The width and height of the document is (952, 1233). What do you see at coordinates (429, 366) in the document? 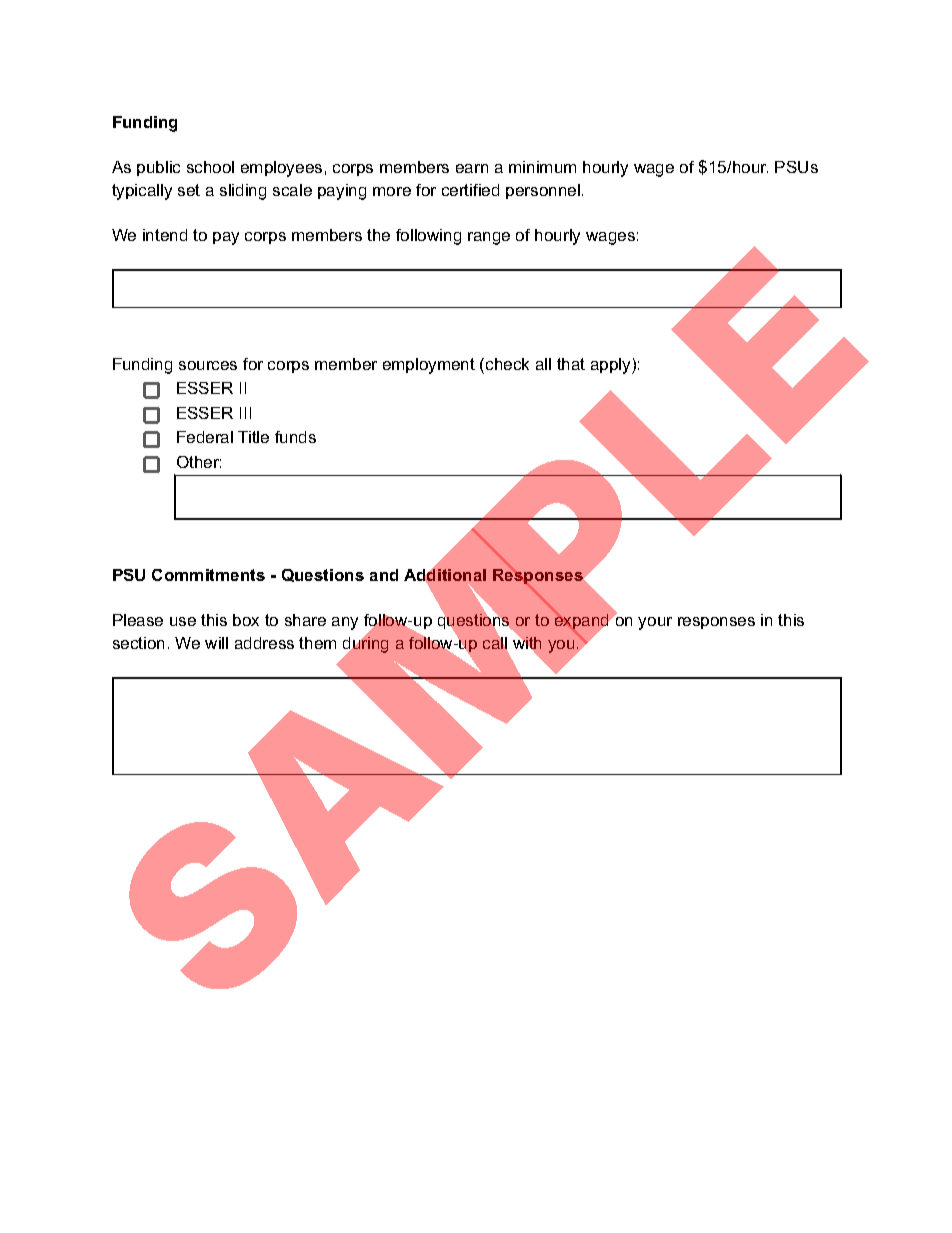
I see `employment` at bounding box center [429, 366].
